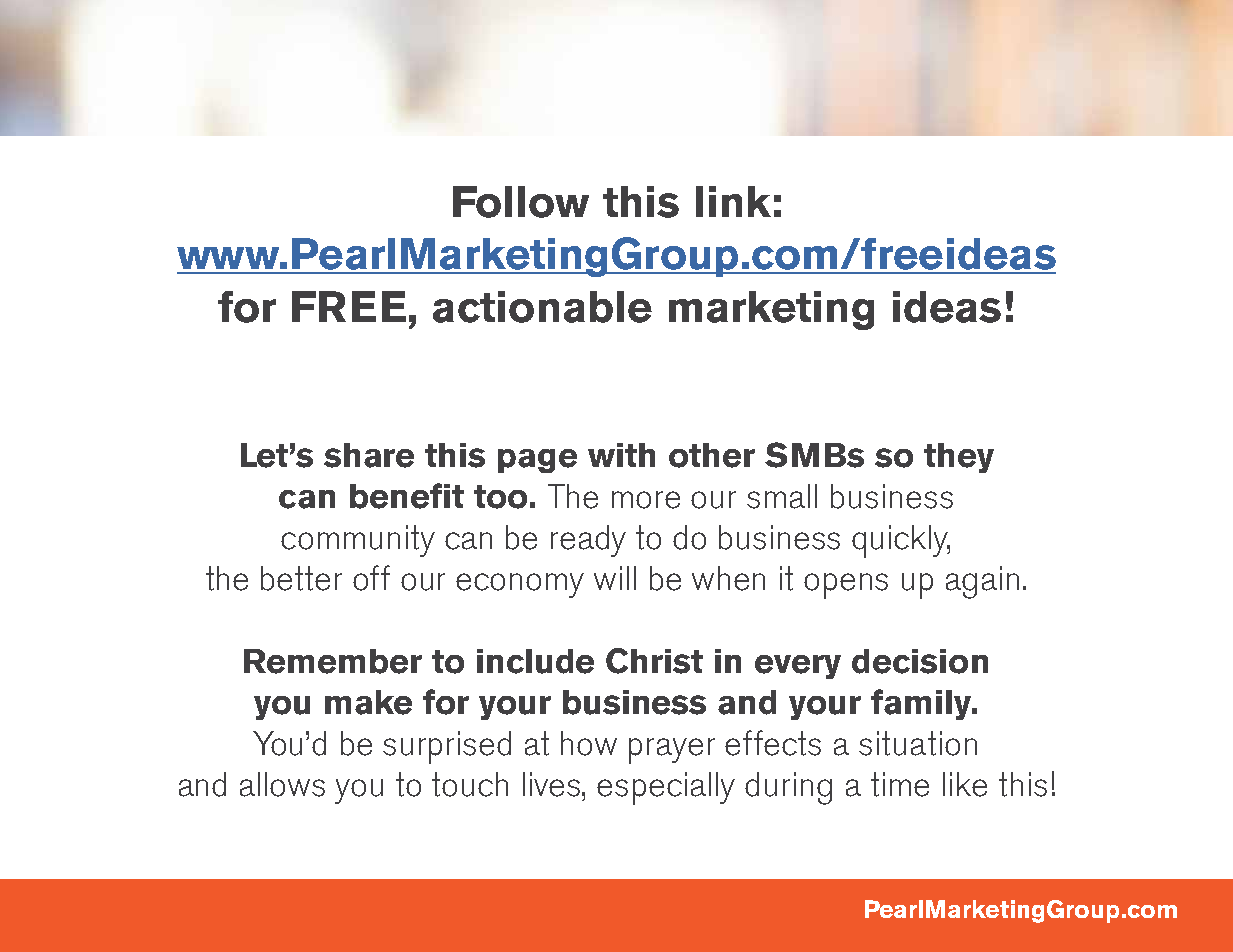  Describe the element at coordinates (621, 455) in the screenshot. I see `with` at that location.
